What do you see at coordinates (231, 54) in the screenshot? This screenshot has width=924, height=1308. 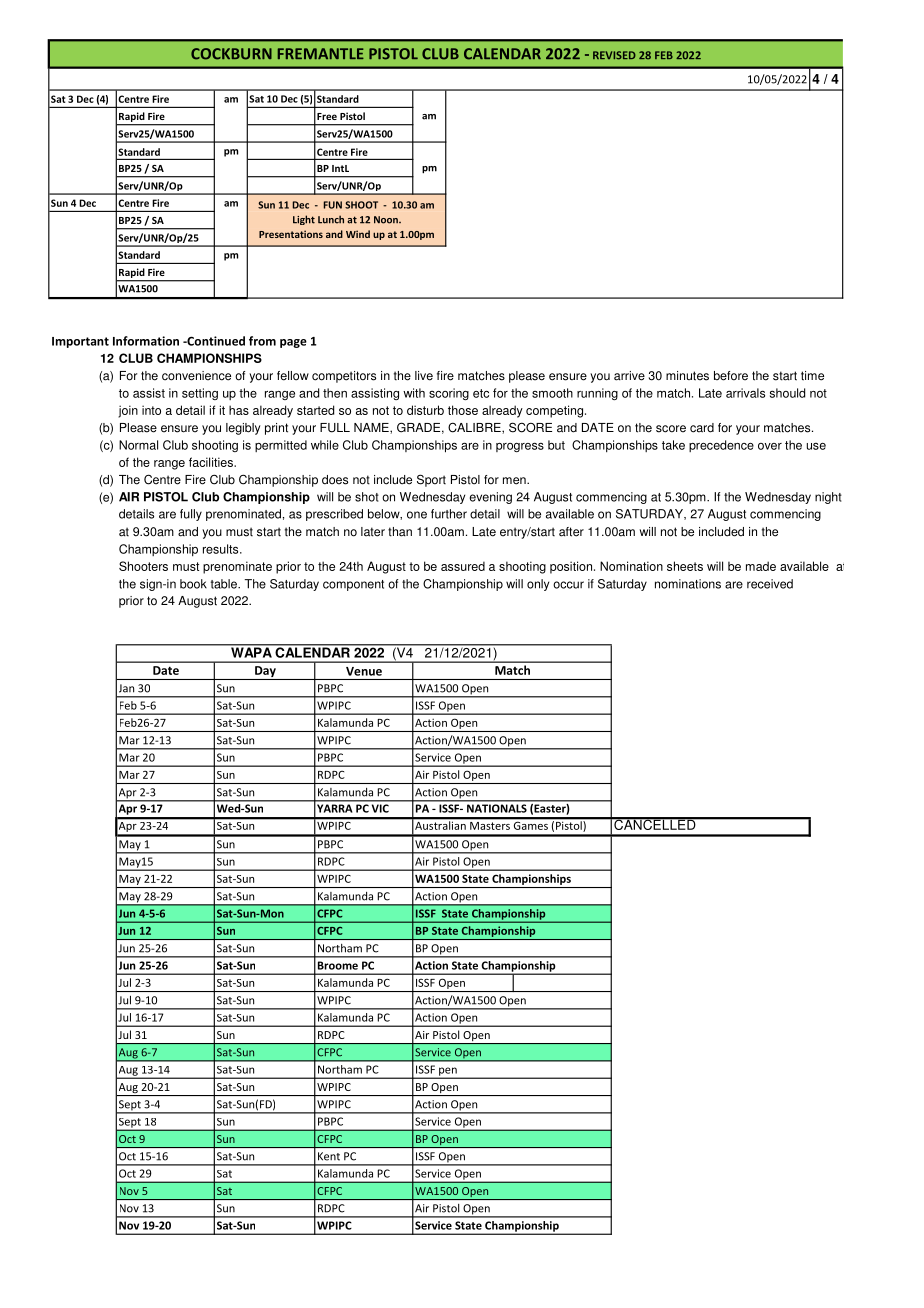 I see `COCKBURN` at bounding box center [231, 54].
